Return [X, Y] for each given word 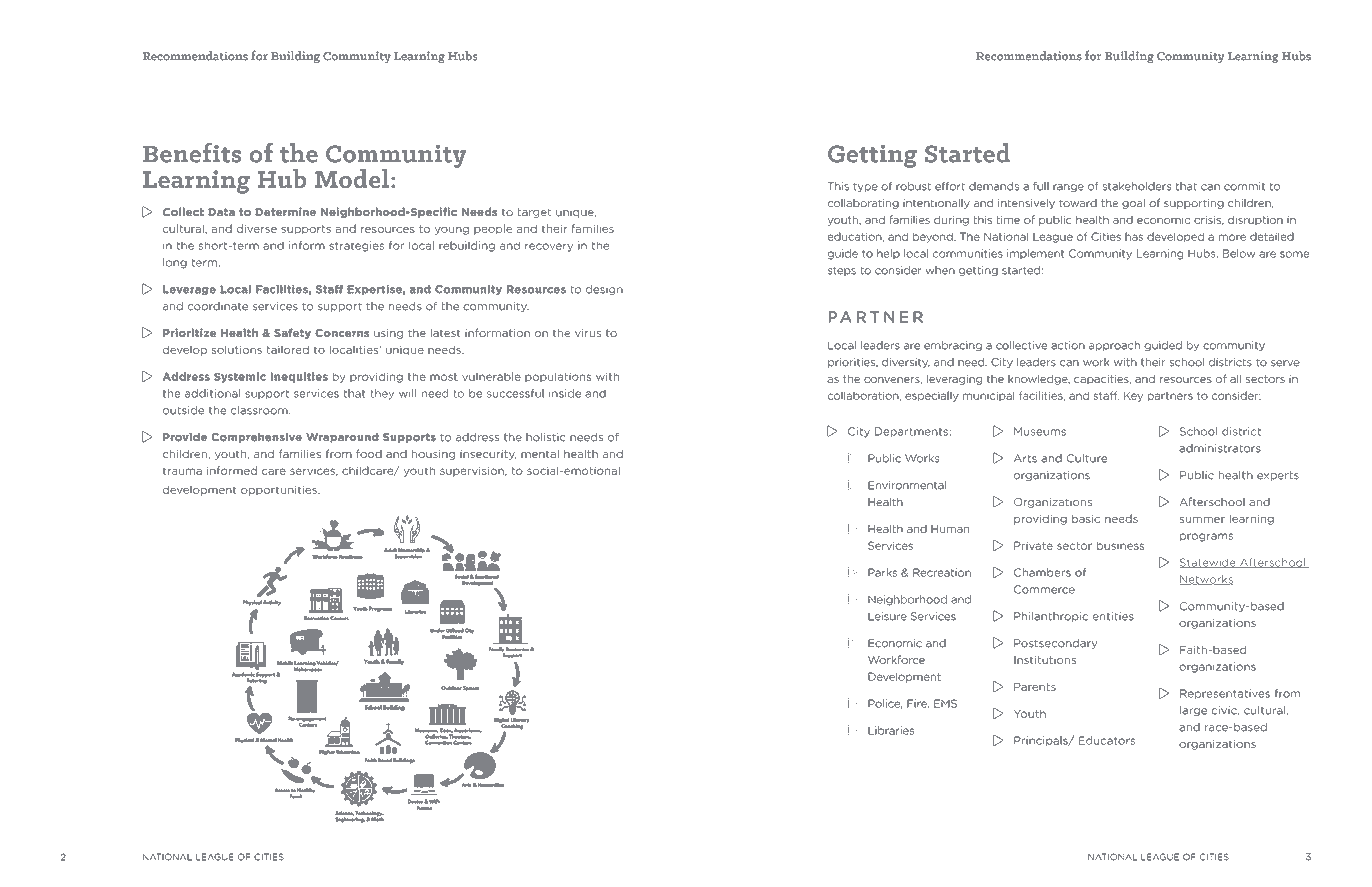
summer [1202, 520]
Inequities [299, 377]
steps [842, 271]
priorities [853, 363]
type [865, 187]
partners [1170, 397]
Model [352, 178]
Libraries [891, 730]
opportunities [280, 490]
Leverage [189, 290]
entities [1113, 616]
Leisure [887, 616]
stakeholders [1137, 186]
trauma [182, 471]
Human [950, 529]
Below [1239, 253]
